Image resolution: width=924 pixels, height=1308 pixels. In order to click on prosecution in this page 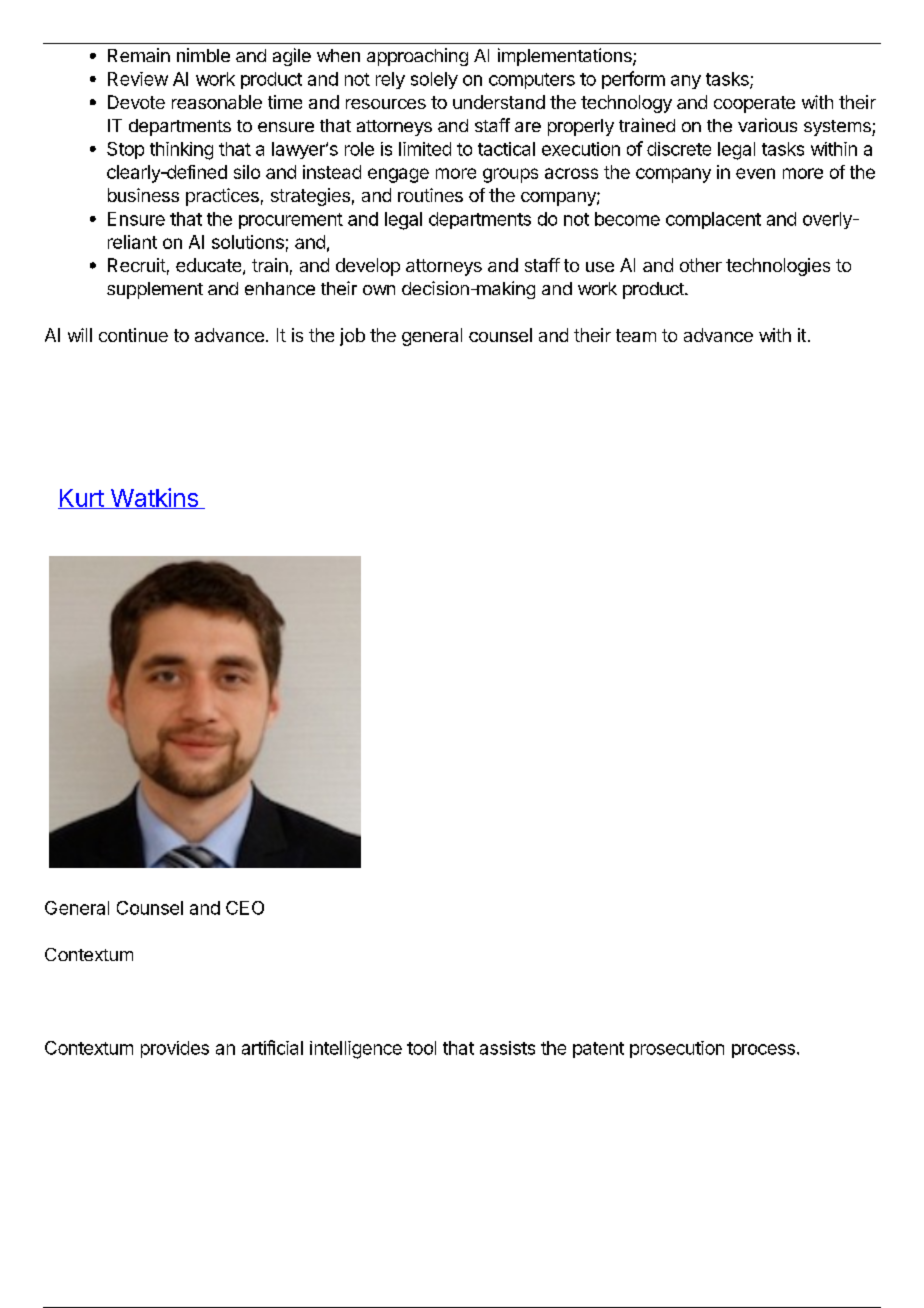, I will do `click(677, 1049)`.
